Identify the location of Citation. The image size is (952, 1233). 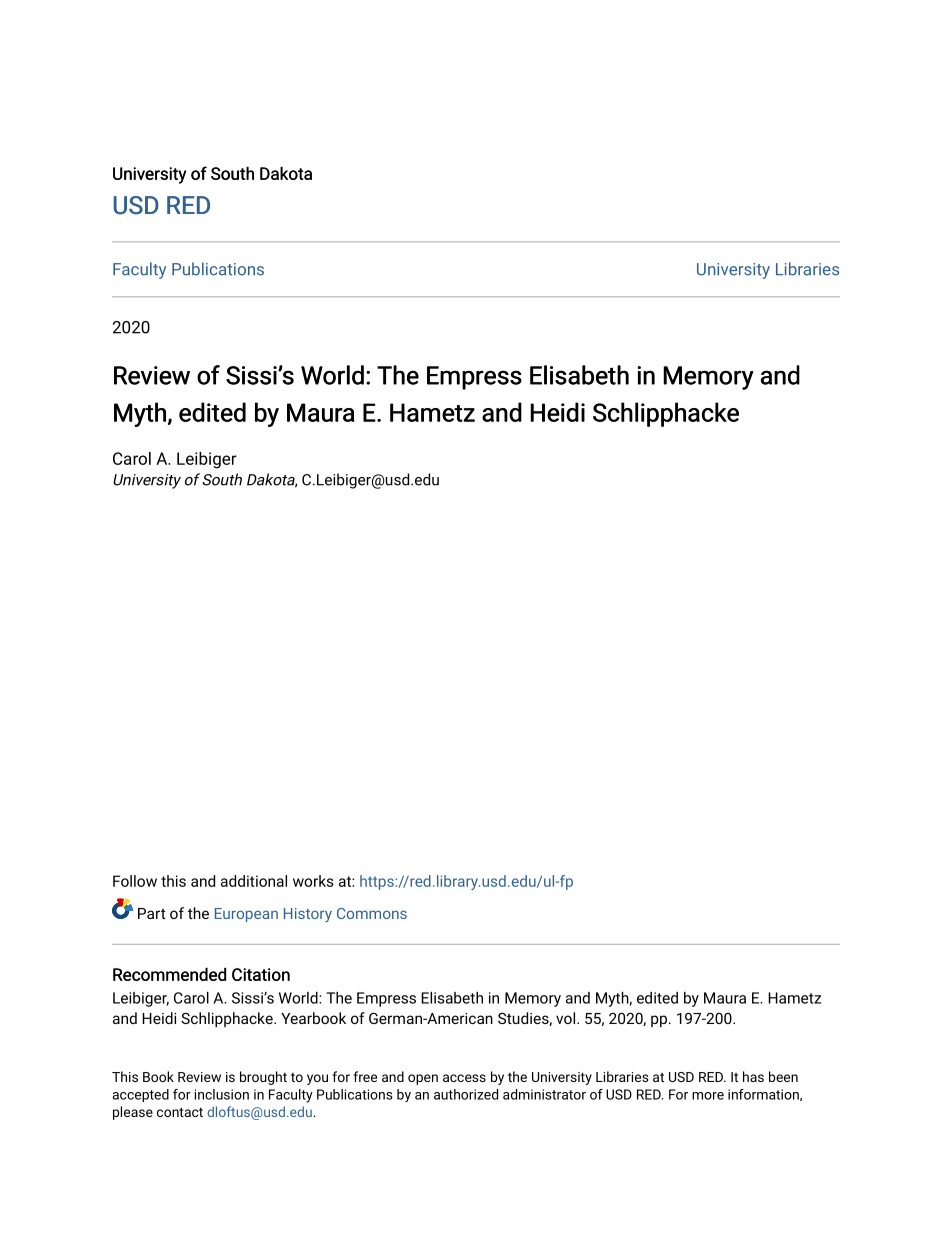
(261, 974).
